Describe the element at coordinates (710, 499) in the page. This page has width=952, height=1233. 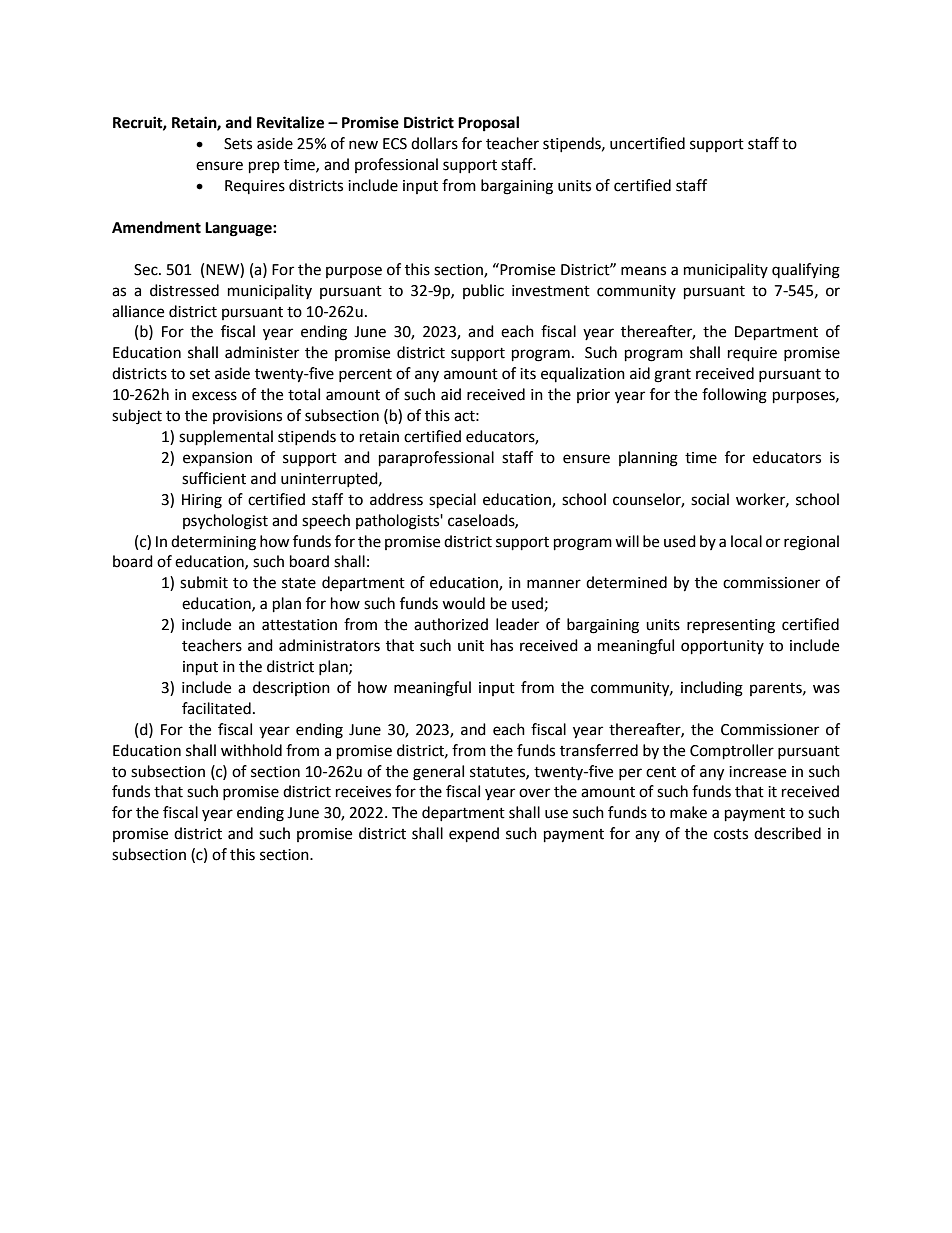
I see `social` at that location.
